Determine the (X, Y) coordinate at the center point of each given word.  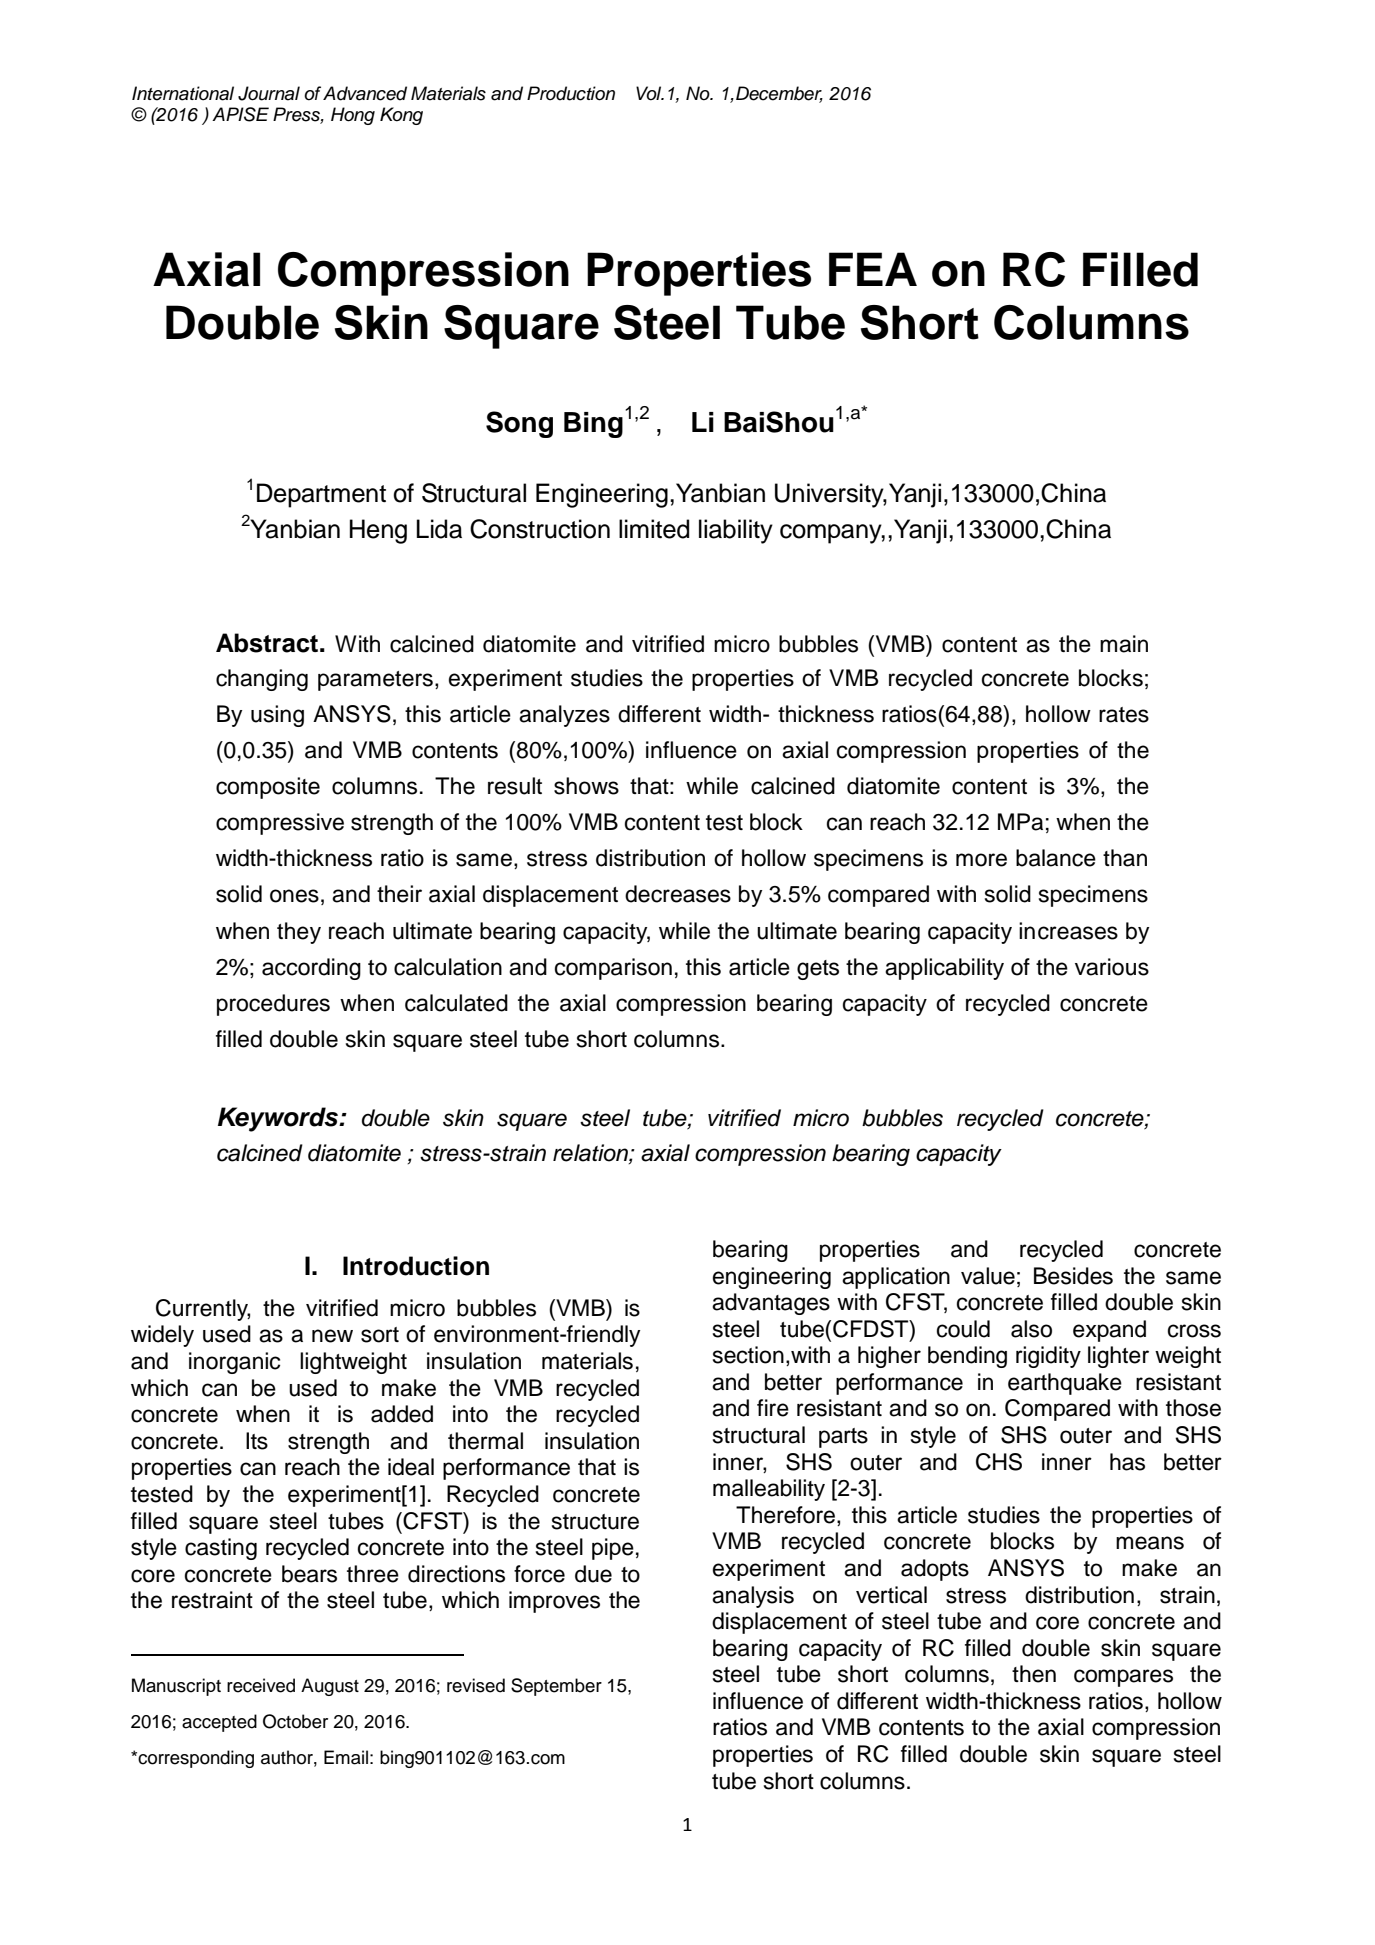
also (1031, 1329)
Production (571, 93)
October (295, 1721)
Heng (378, 531)
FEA (873, 269)
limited (654, 529)
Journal (269, 93)
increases (1068, 931)
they (299, 933)
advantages (771, 1304)
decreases (678, 894)
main (1124, 644)
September (556, 1687)
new (332, 1336)
